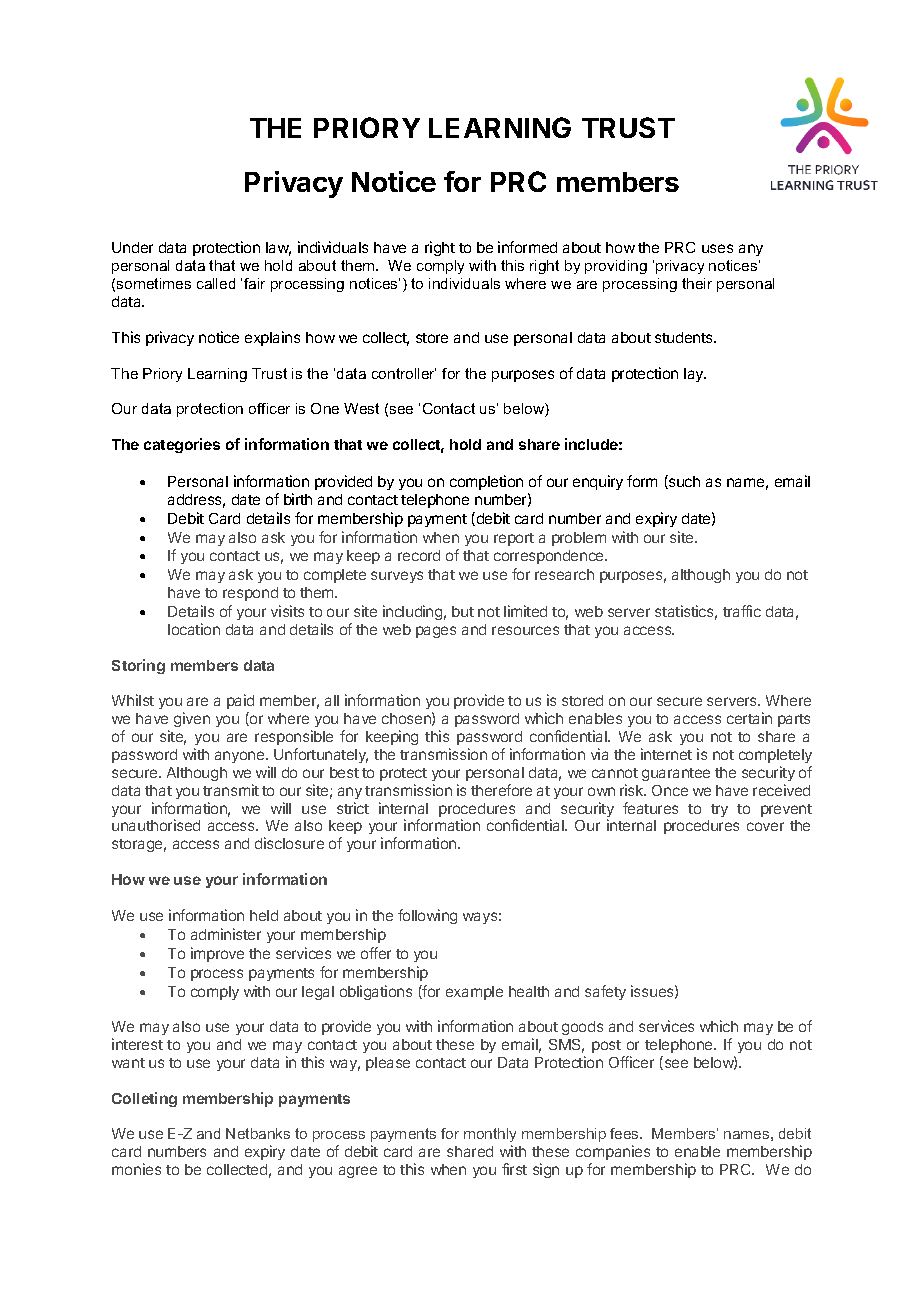 The width and height of the screenshot is (924, 1308). I want to click on following, so click(427, 916).
